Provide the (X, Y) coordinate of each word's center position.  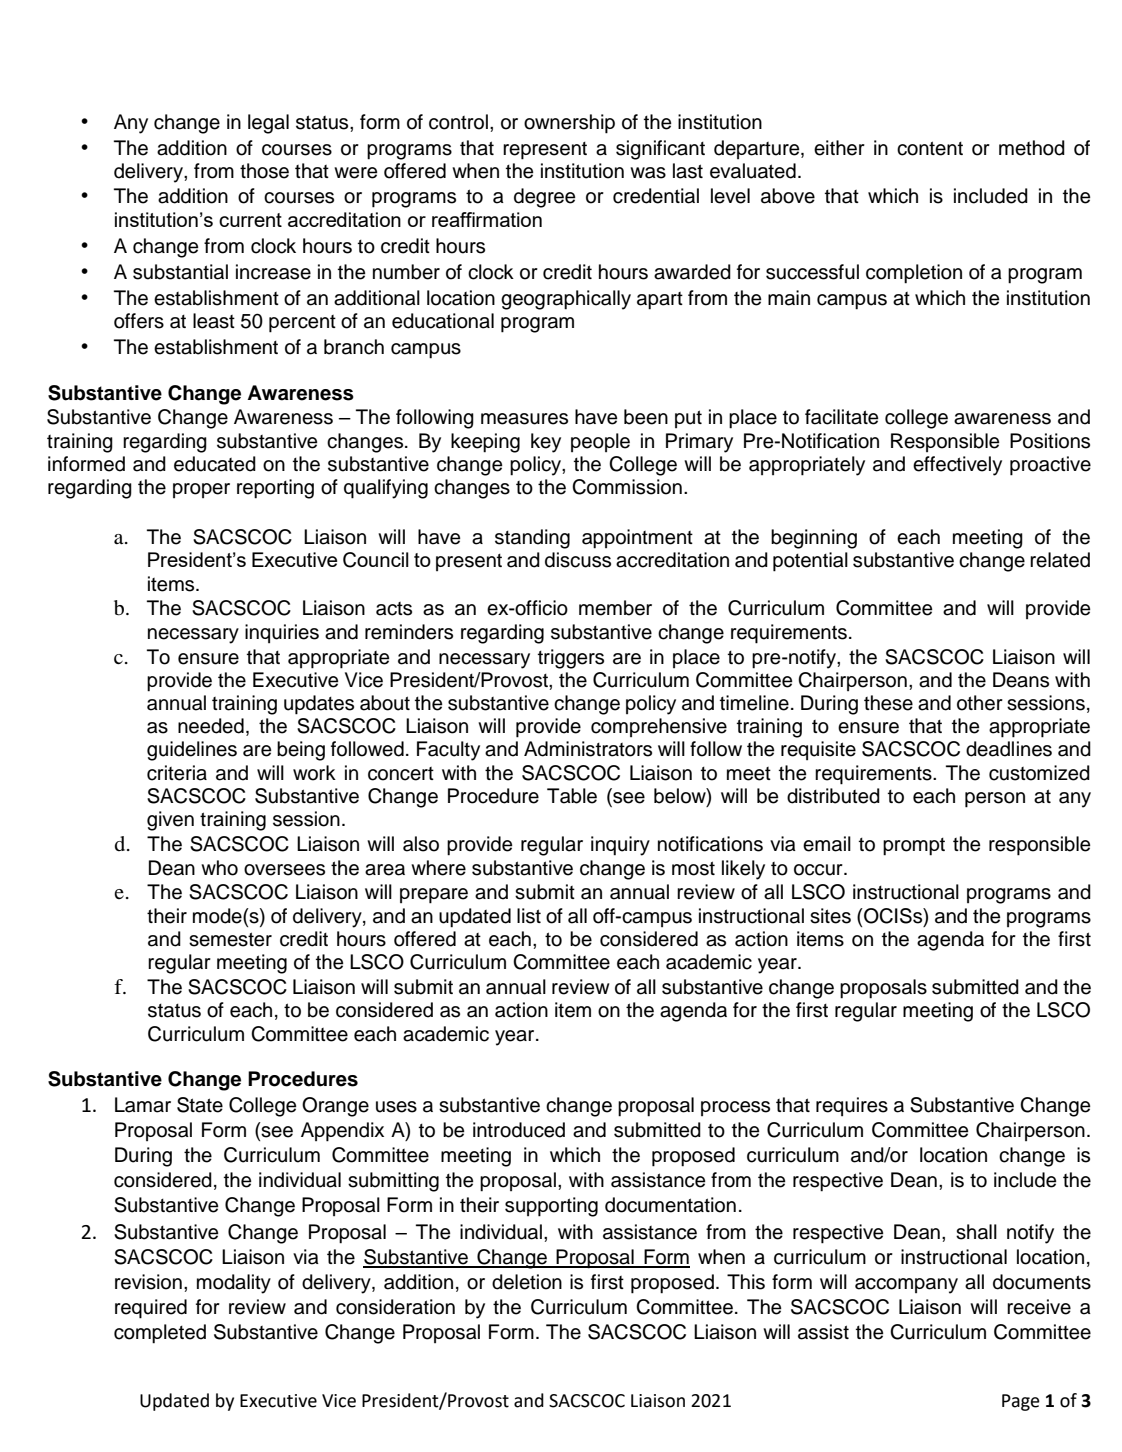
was (648, 173)
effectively (957, 466)
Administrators (588, 749)
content (930, 148)
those (264, 171)
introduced (519, 1130)
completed (160, 1334)
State (200, 1105)
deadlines (1009, 749)
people (600, 442)
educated (215, 464)
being (301, 751)
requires (852, 1106)
